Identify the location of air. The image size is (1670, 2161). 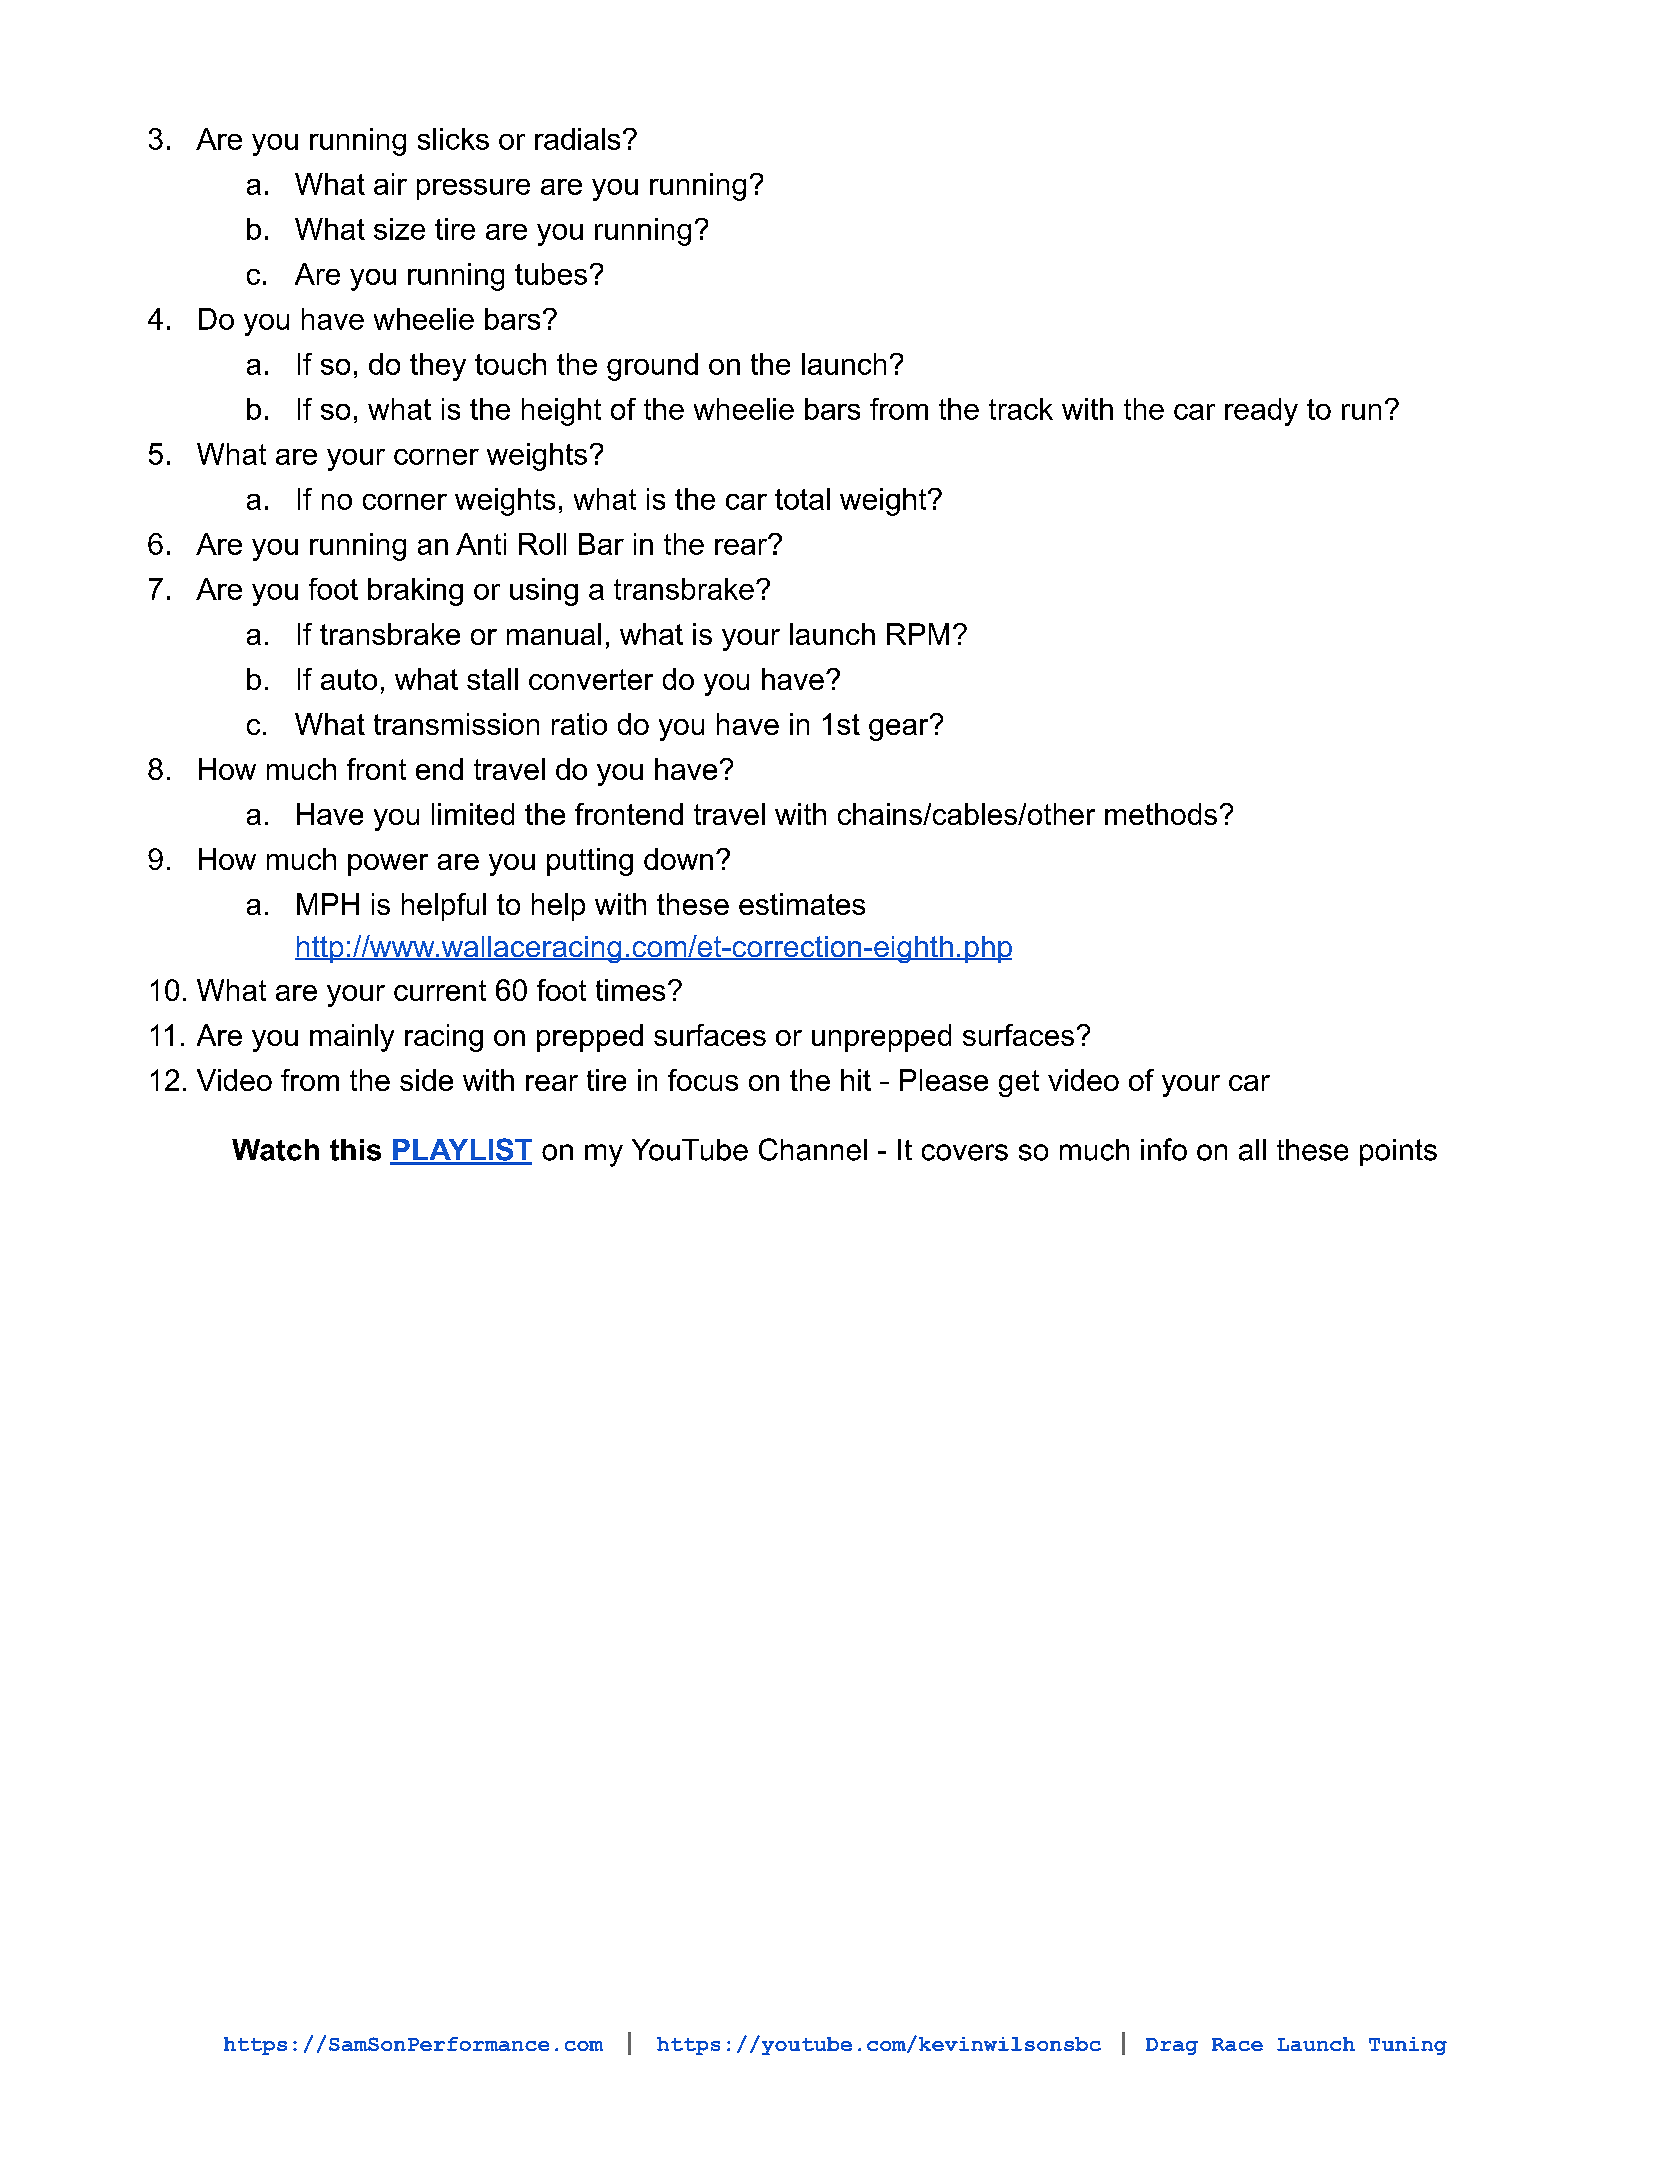
(390, 184).
